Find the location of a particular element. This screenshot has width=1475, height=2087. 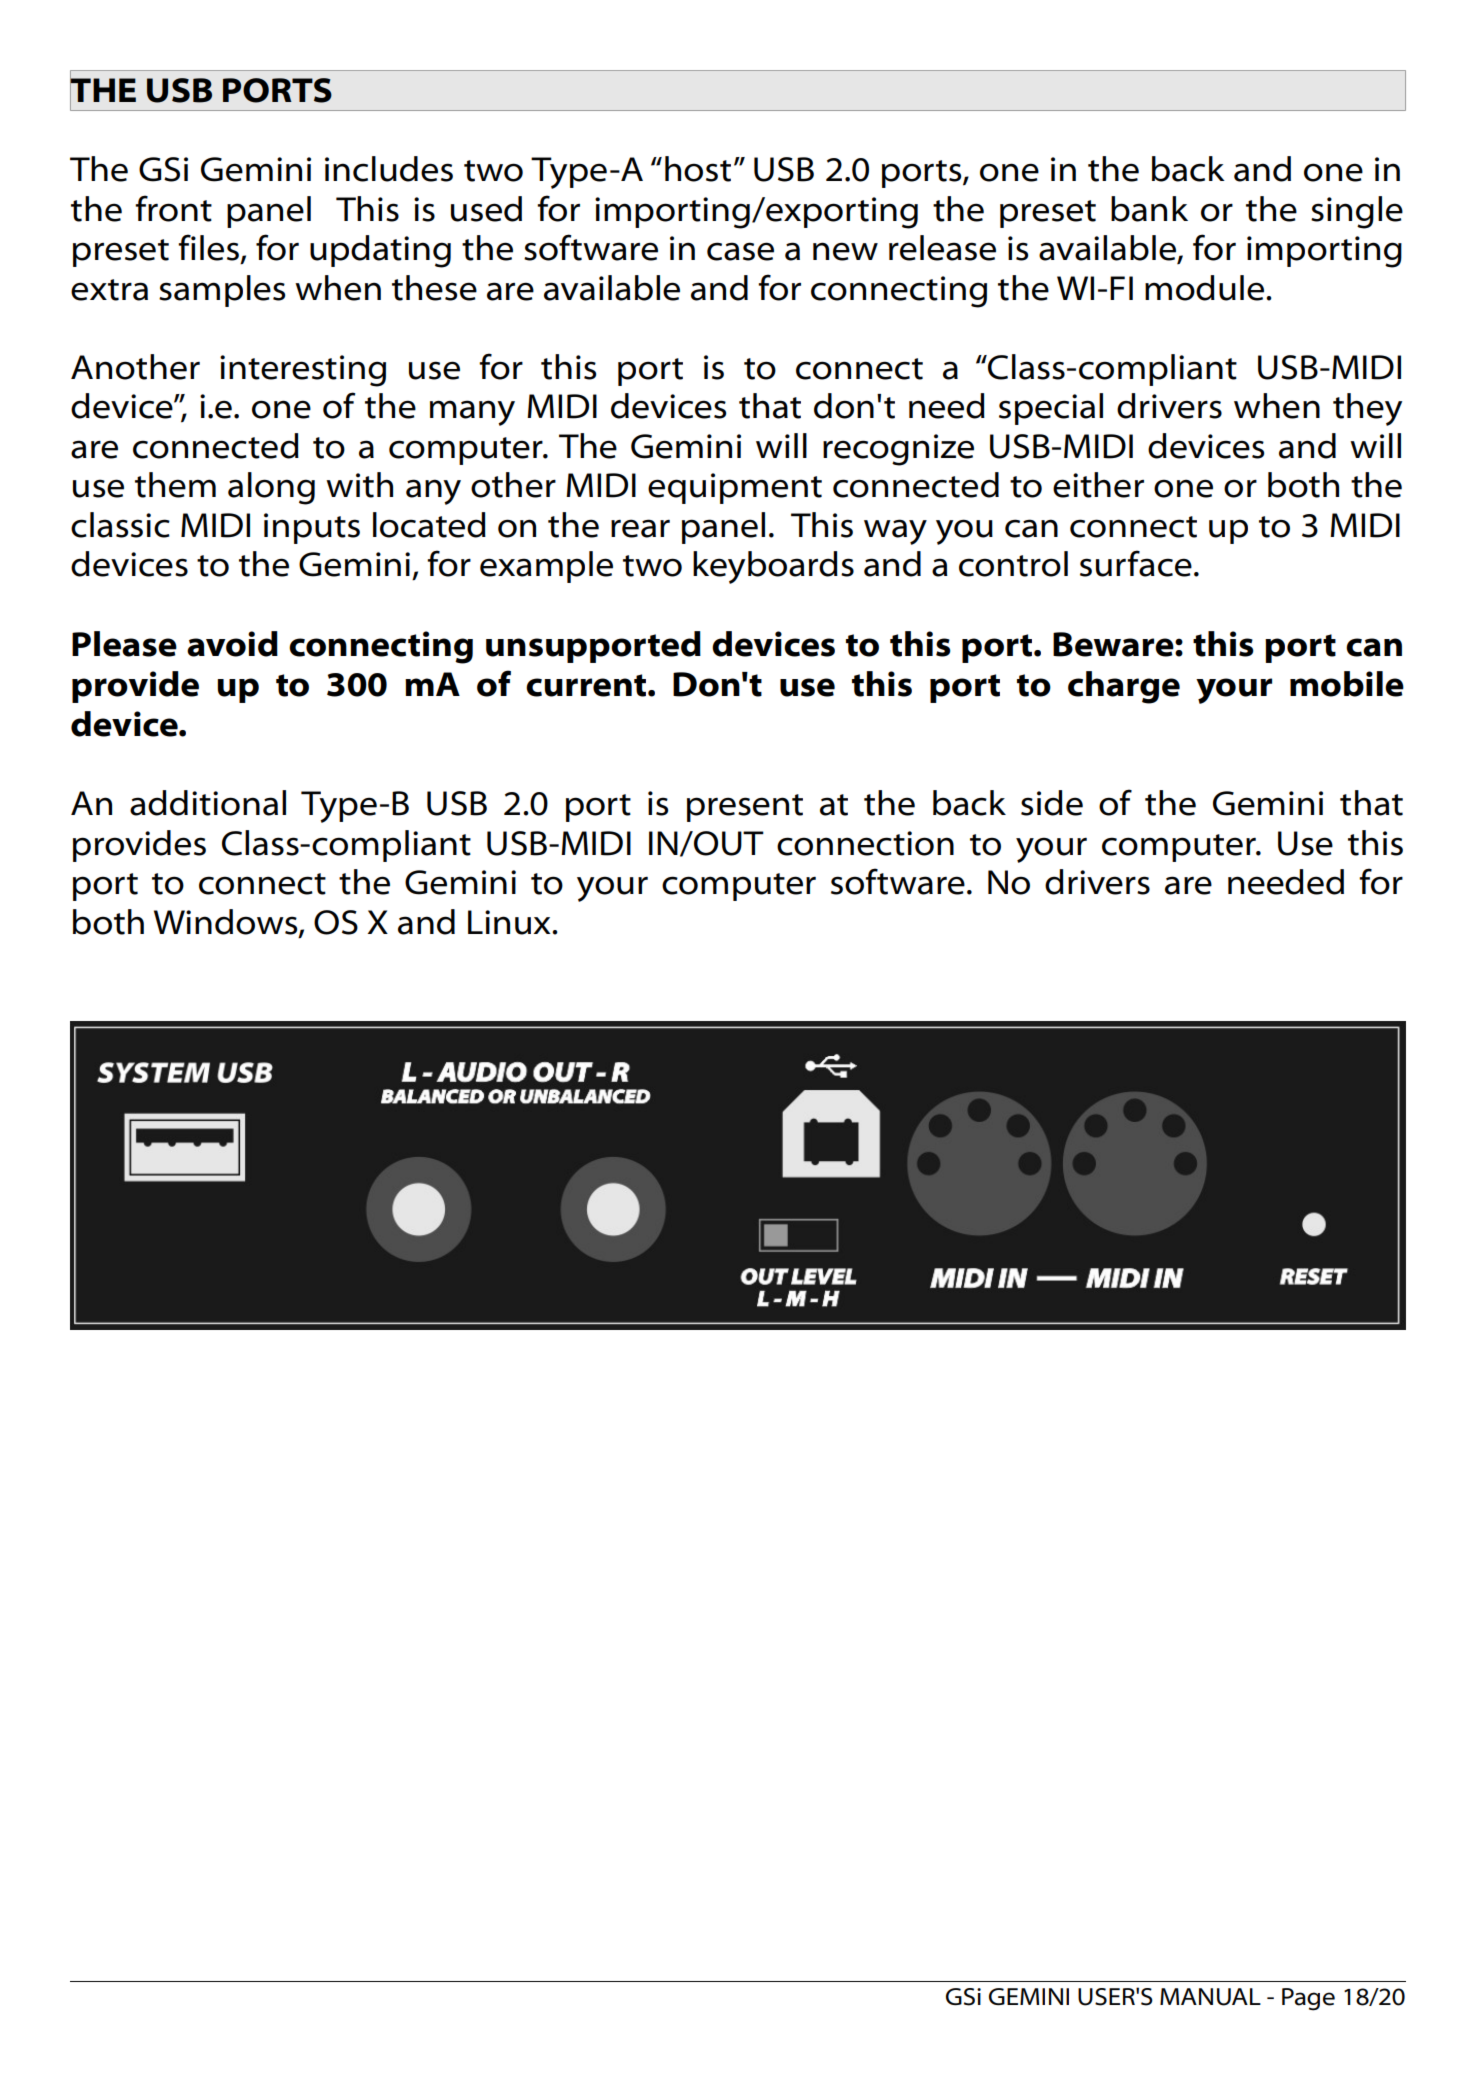

case is located at coordinates (740, 251).
